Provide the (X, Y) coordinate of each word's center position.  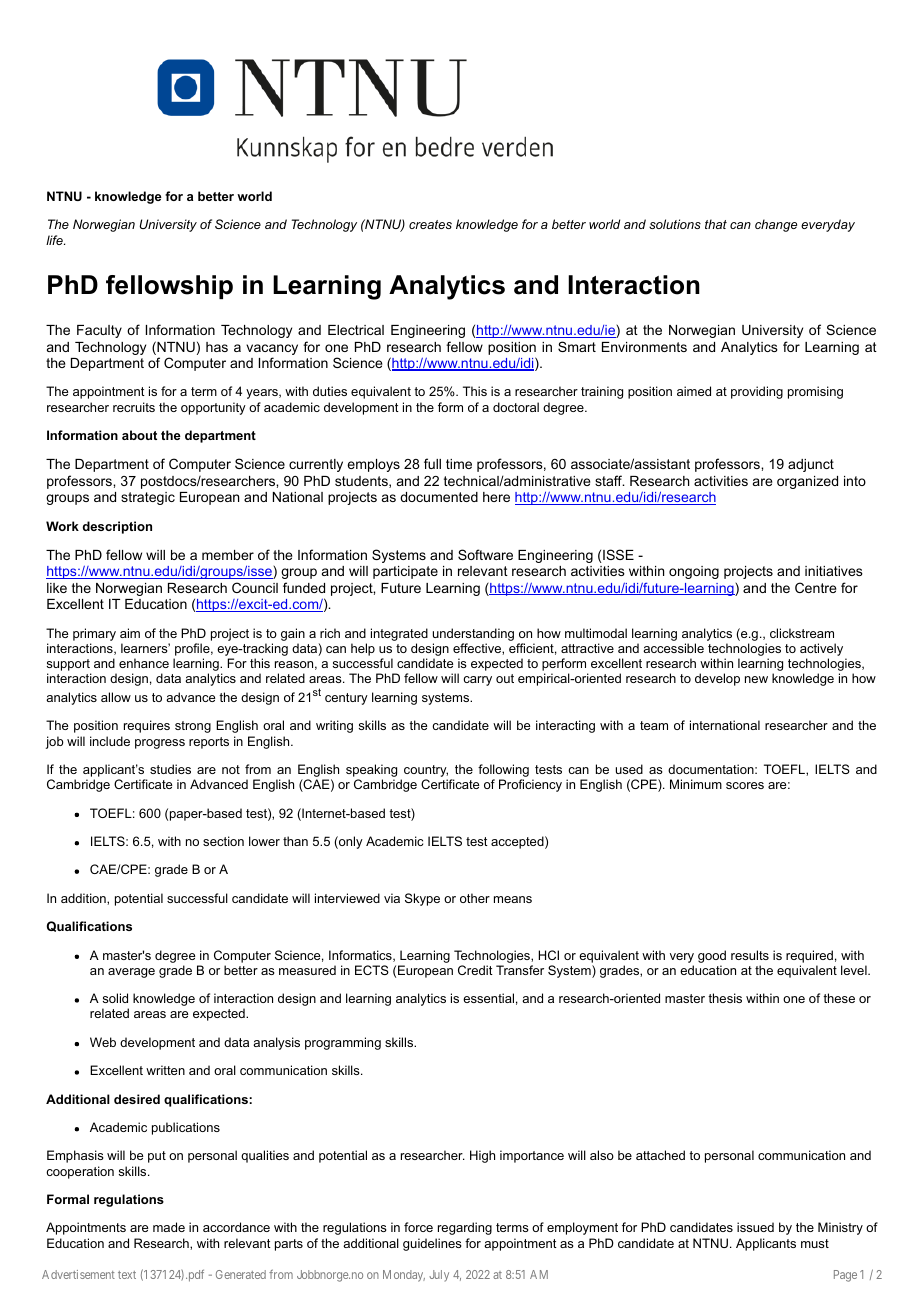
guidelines (432, 1244)
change (776, 225)
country (426, 772)
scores (745, 785)
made (169, 1227)
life (55, 240)
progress (160, 744)
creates (430, 224)
